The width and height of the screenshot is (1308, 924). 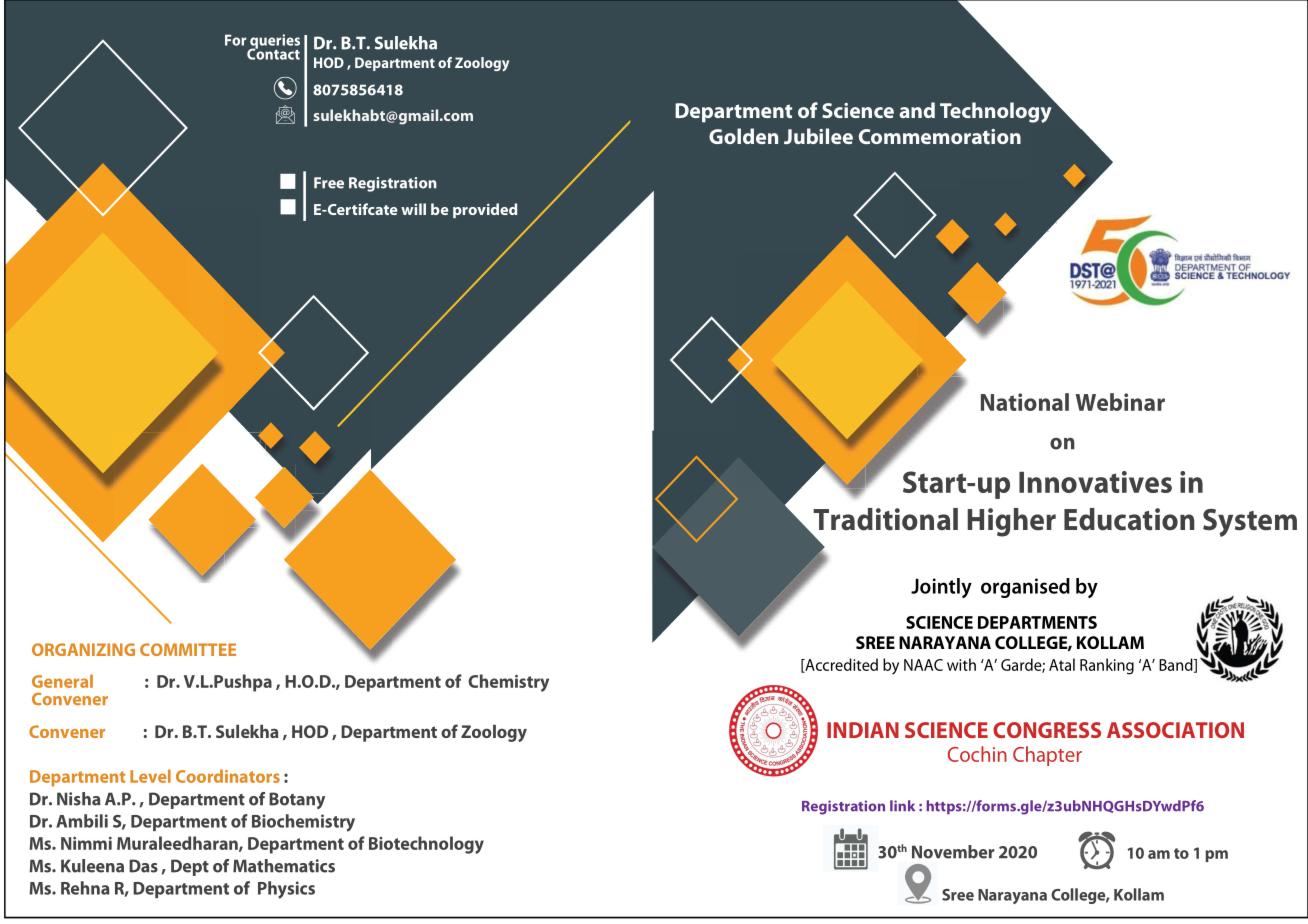 I want to click on Free, so click(x=329, y=183).
